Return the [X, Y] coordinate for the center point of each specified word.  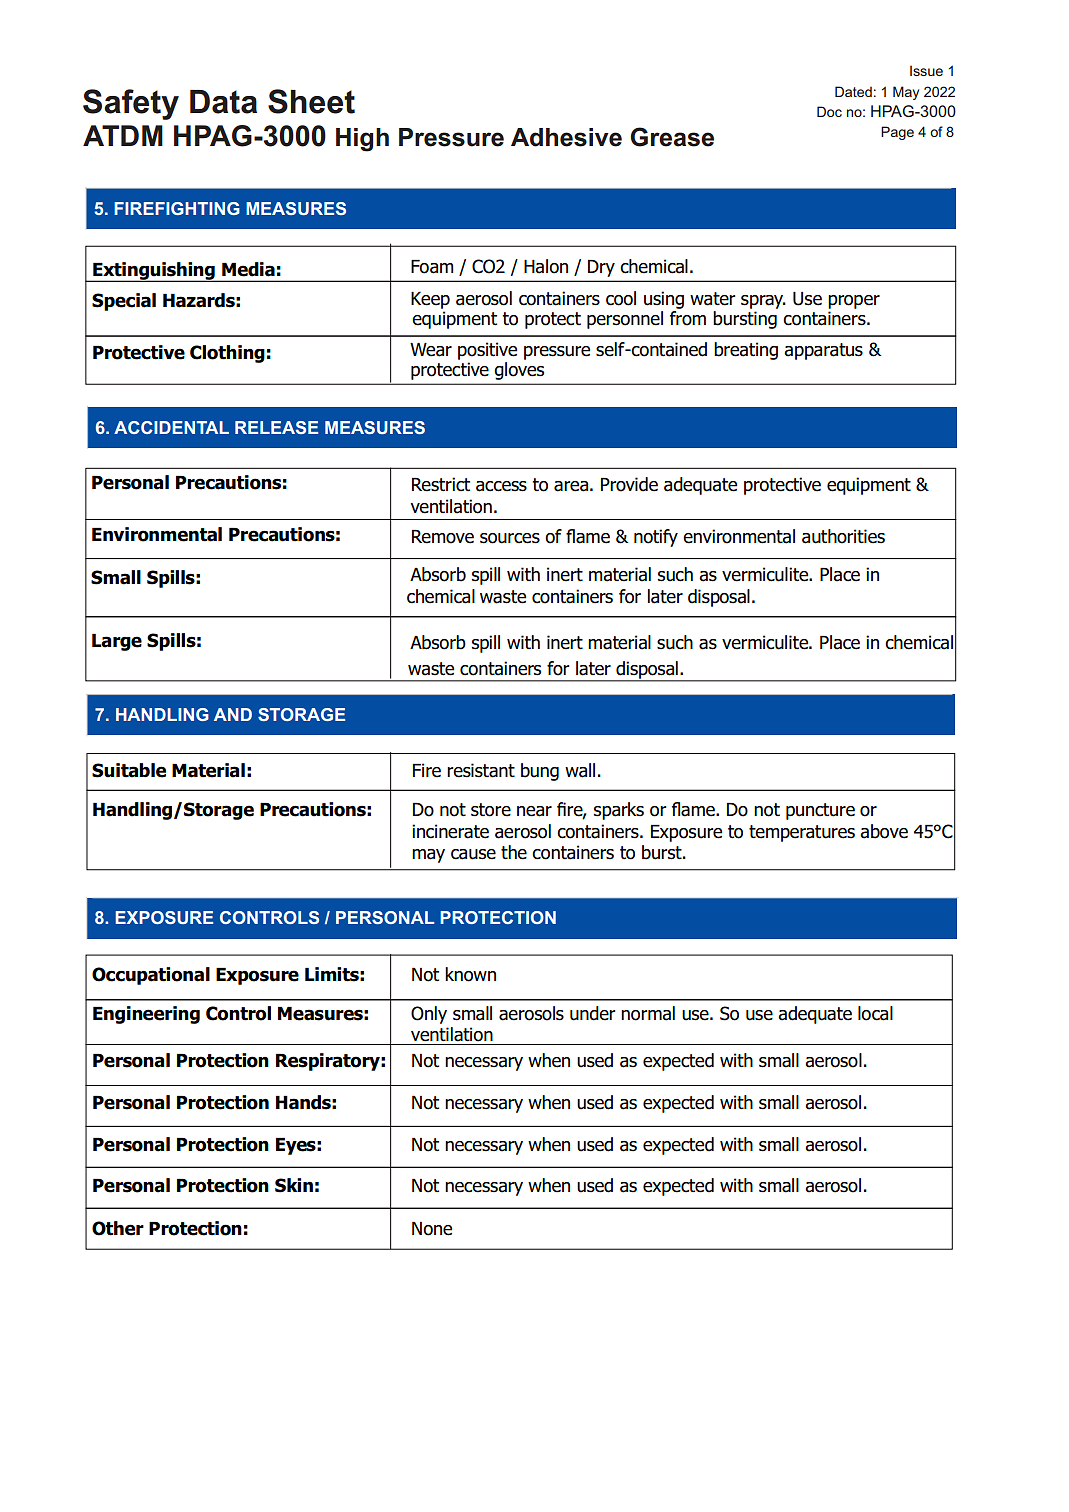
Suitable [129, 770]
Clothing [227, 354]
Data [223, 102]
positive [487, 351]
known [470, 974]
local [875, 1013]
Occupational [151, 976]
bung [540, 772]
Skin [294, 1185]
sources [510, 538]
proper [854, 302]
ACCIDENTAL [171, 427]
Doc [829, 111]
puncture [820, 811]
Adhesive [566, 137]
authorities [843, 536]
